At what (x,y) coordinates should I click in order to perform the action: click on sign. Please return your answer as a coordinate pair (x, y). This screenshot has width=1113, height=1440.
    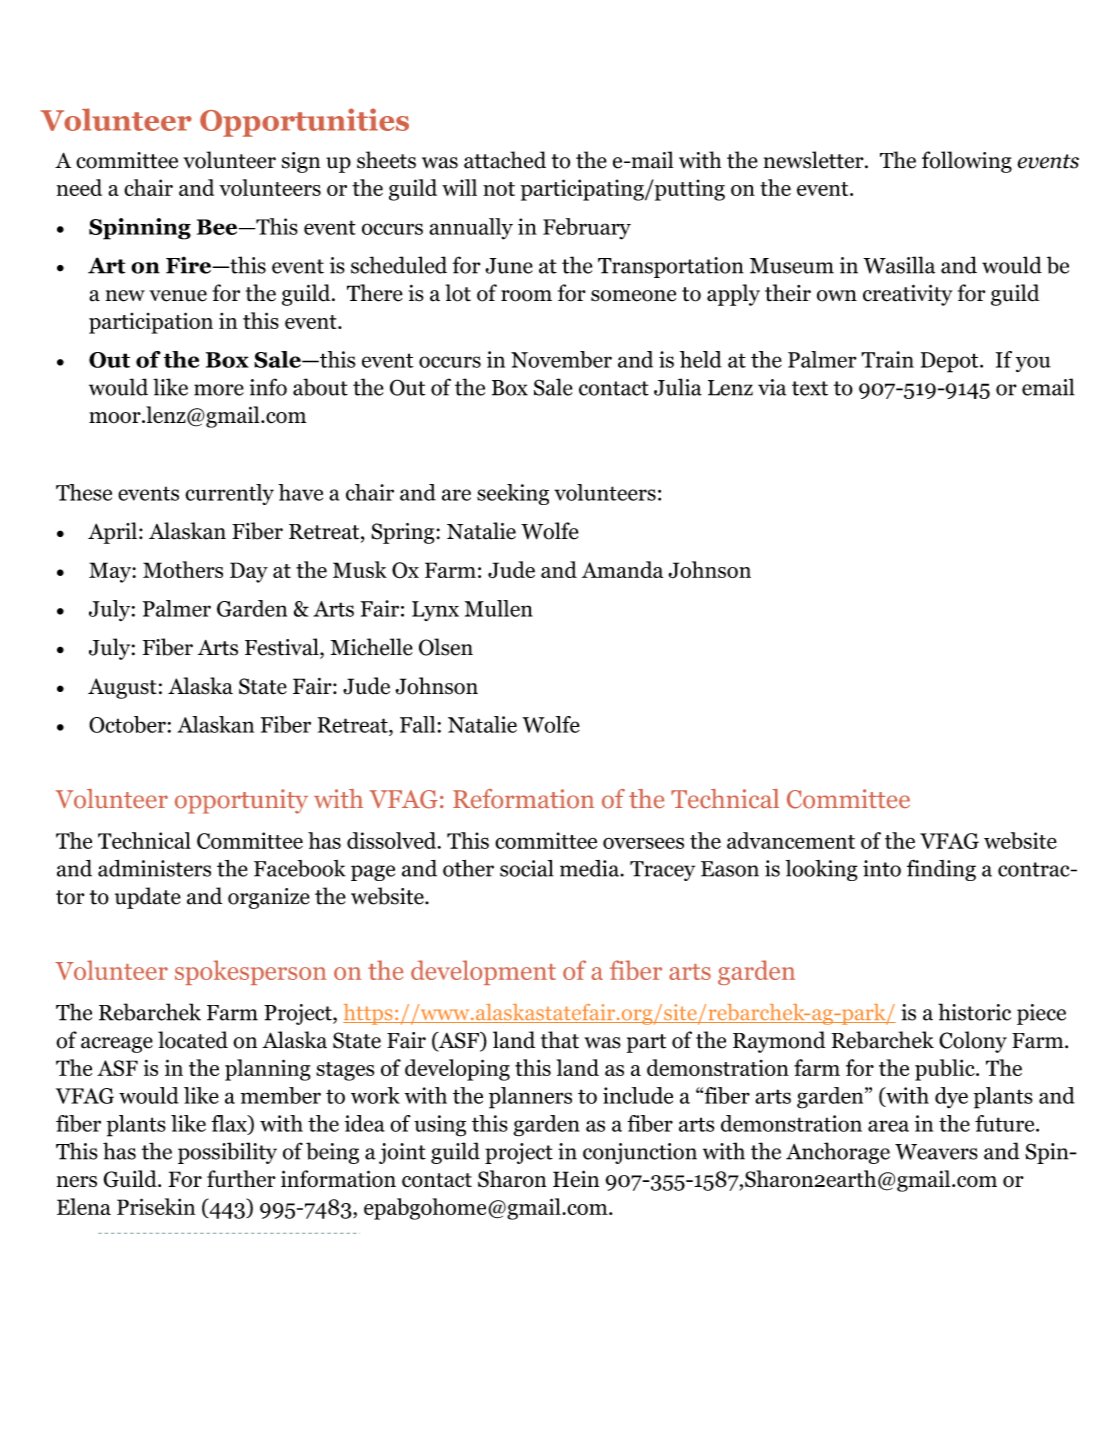
    Looking at the image, I should click on (301, 162).
